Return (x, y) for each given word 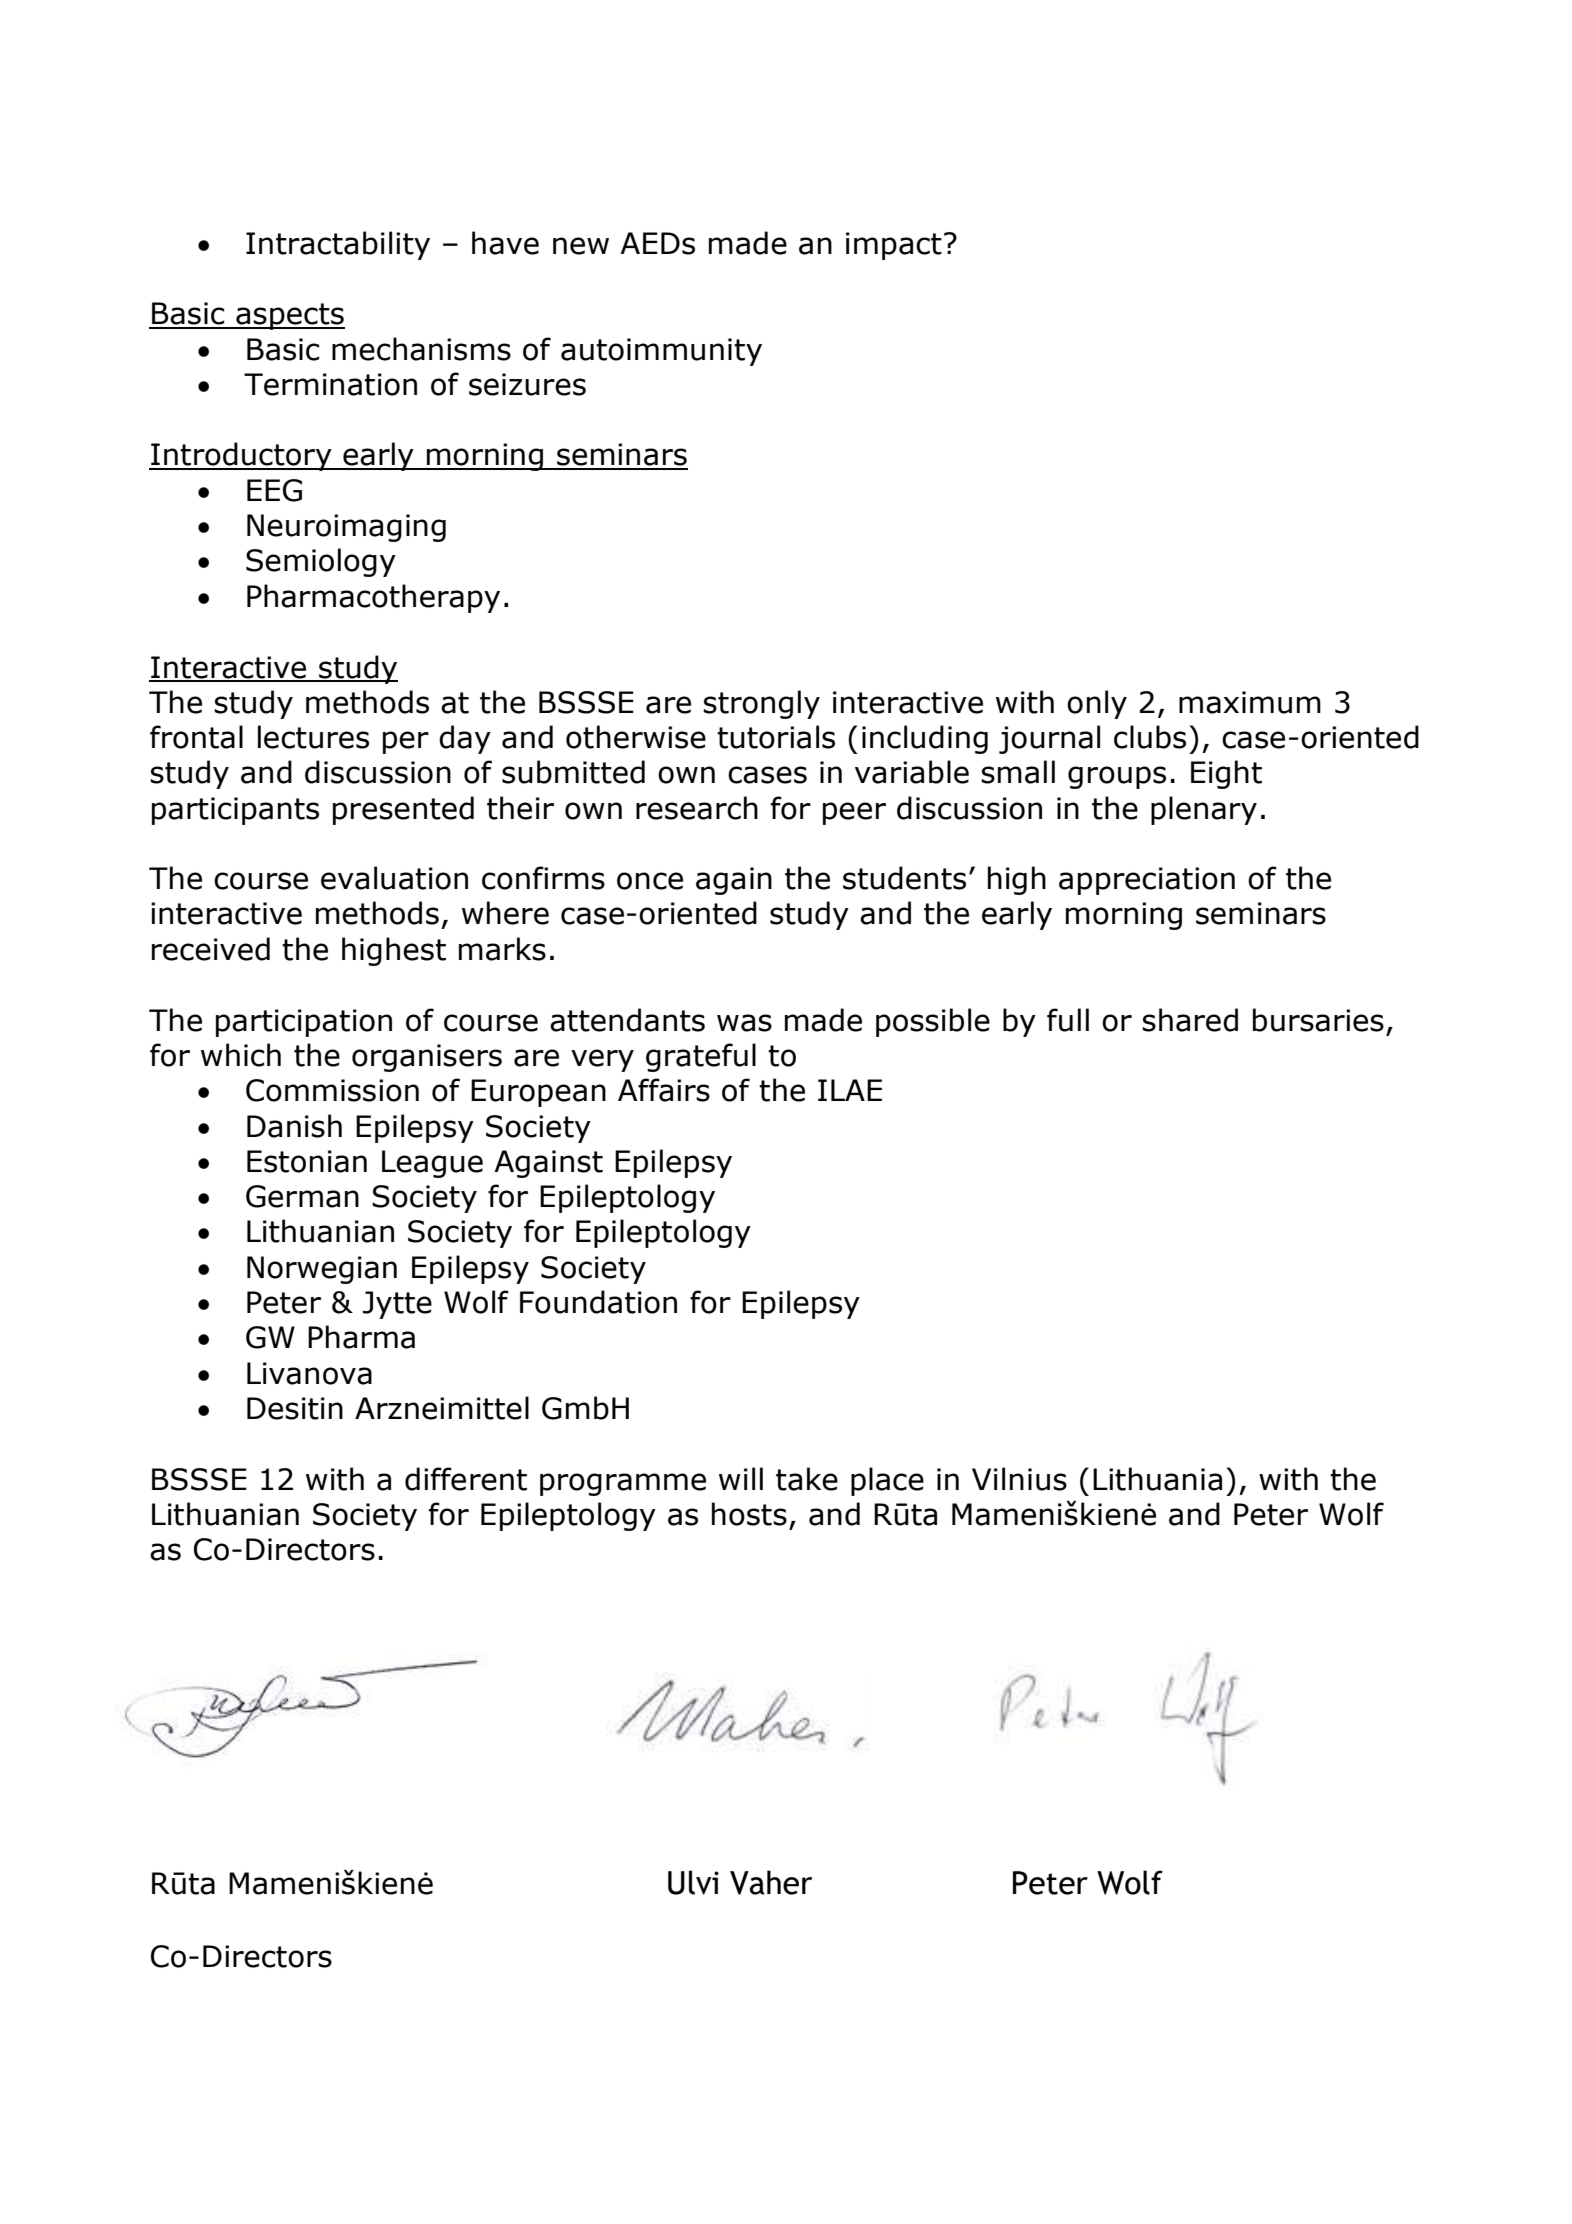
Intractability (338, 245)
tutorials (776, 737)
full (1068, 1020)
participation (304, 1023)
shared (1190, 1020)
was (744, 1023)
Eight (1226, 774)
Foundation (598, 1302)
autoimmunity (661, 352)
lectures (313, 737)
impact (894, 246)
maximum (1250, 702)
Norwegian (322, 1270)
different (466, 1479)
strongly (761, 704)
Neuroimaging (346, 528)
